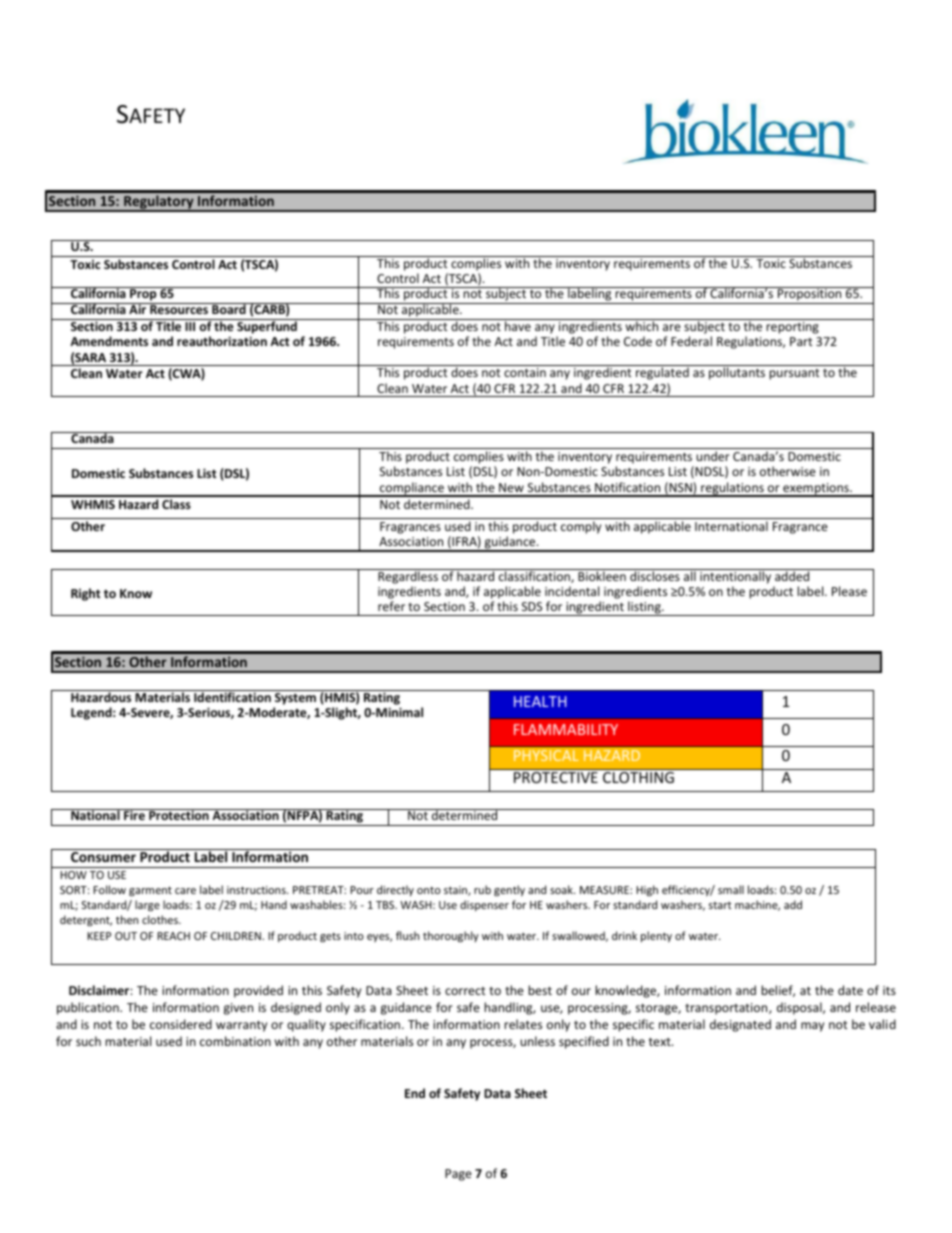 This screenshot has width=952, height=1233. What do you see at coordinates (482, 889) in the screenshot?
I see `rub` at bounding box center [482, 889].
